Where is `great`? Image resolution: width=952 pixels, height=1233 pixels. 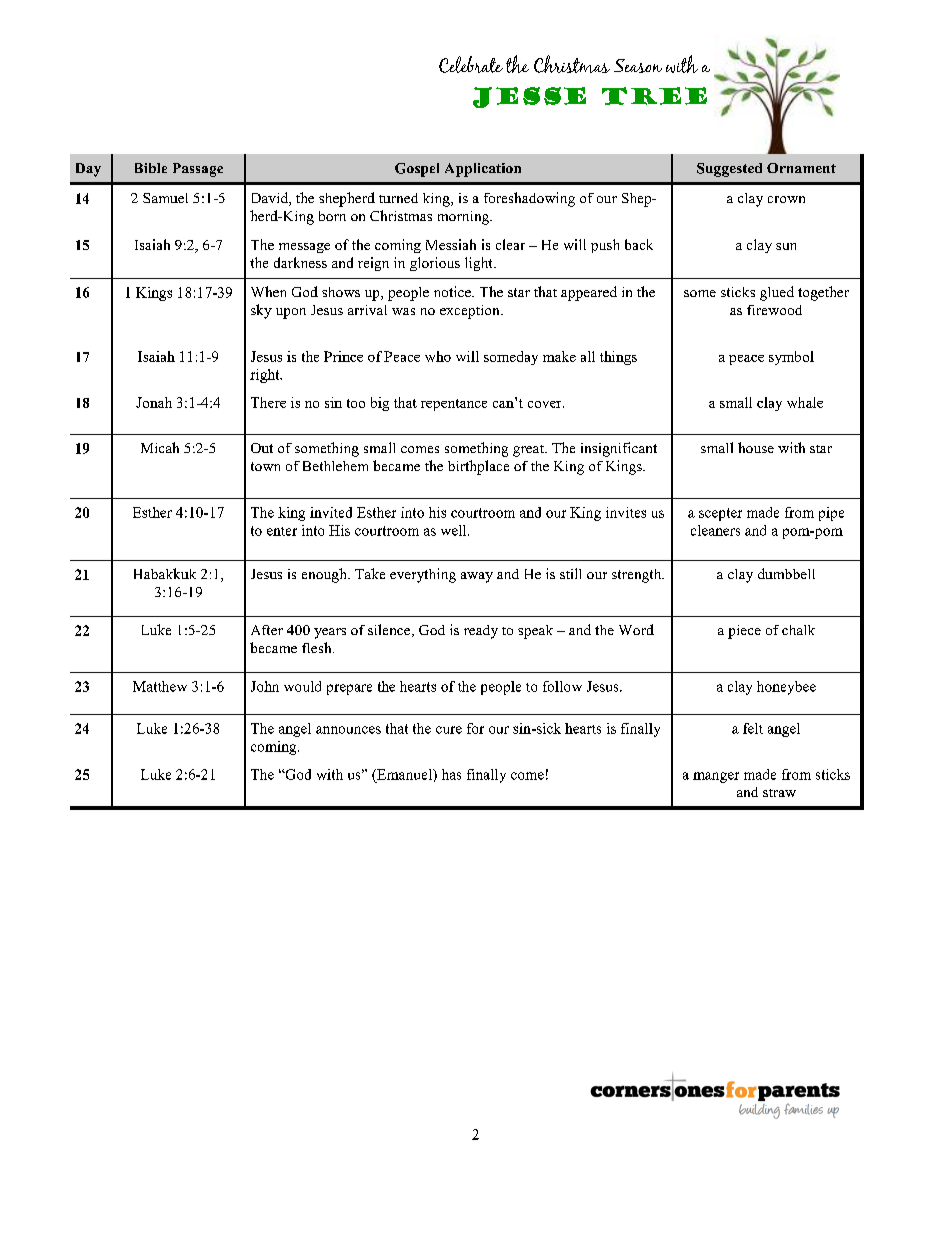 great is located at coordinates (529, 451).
